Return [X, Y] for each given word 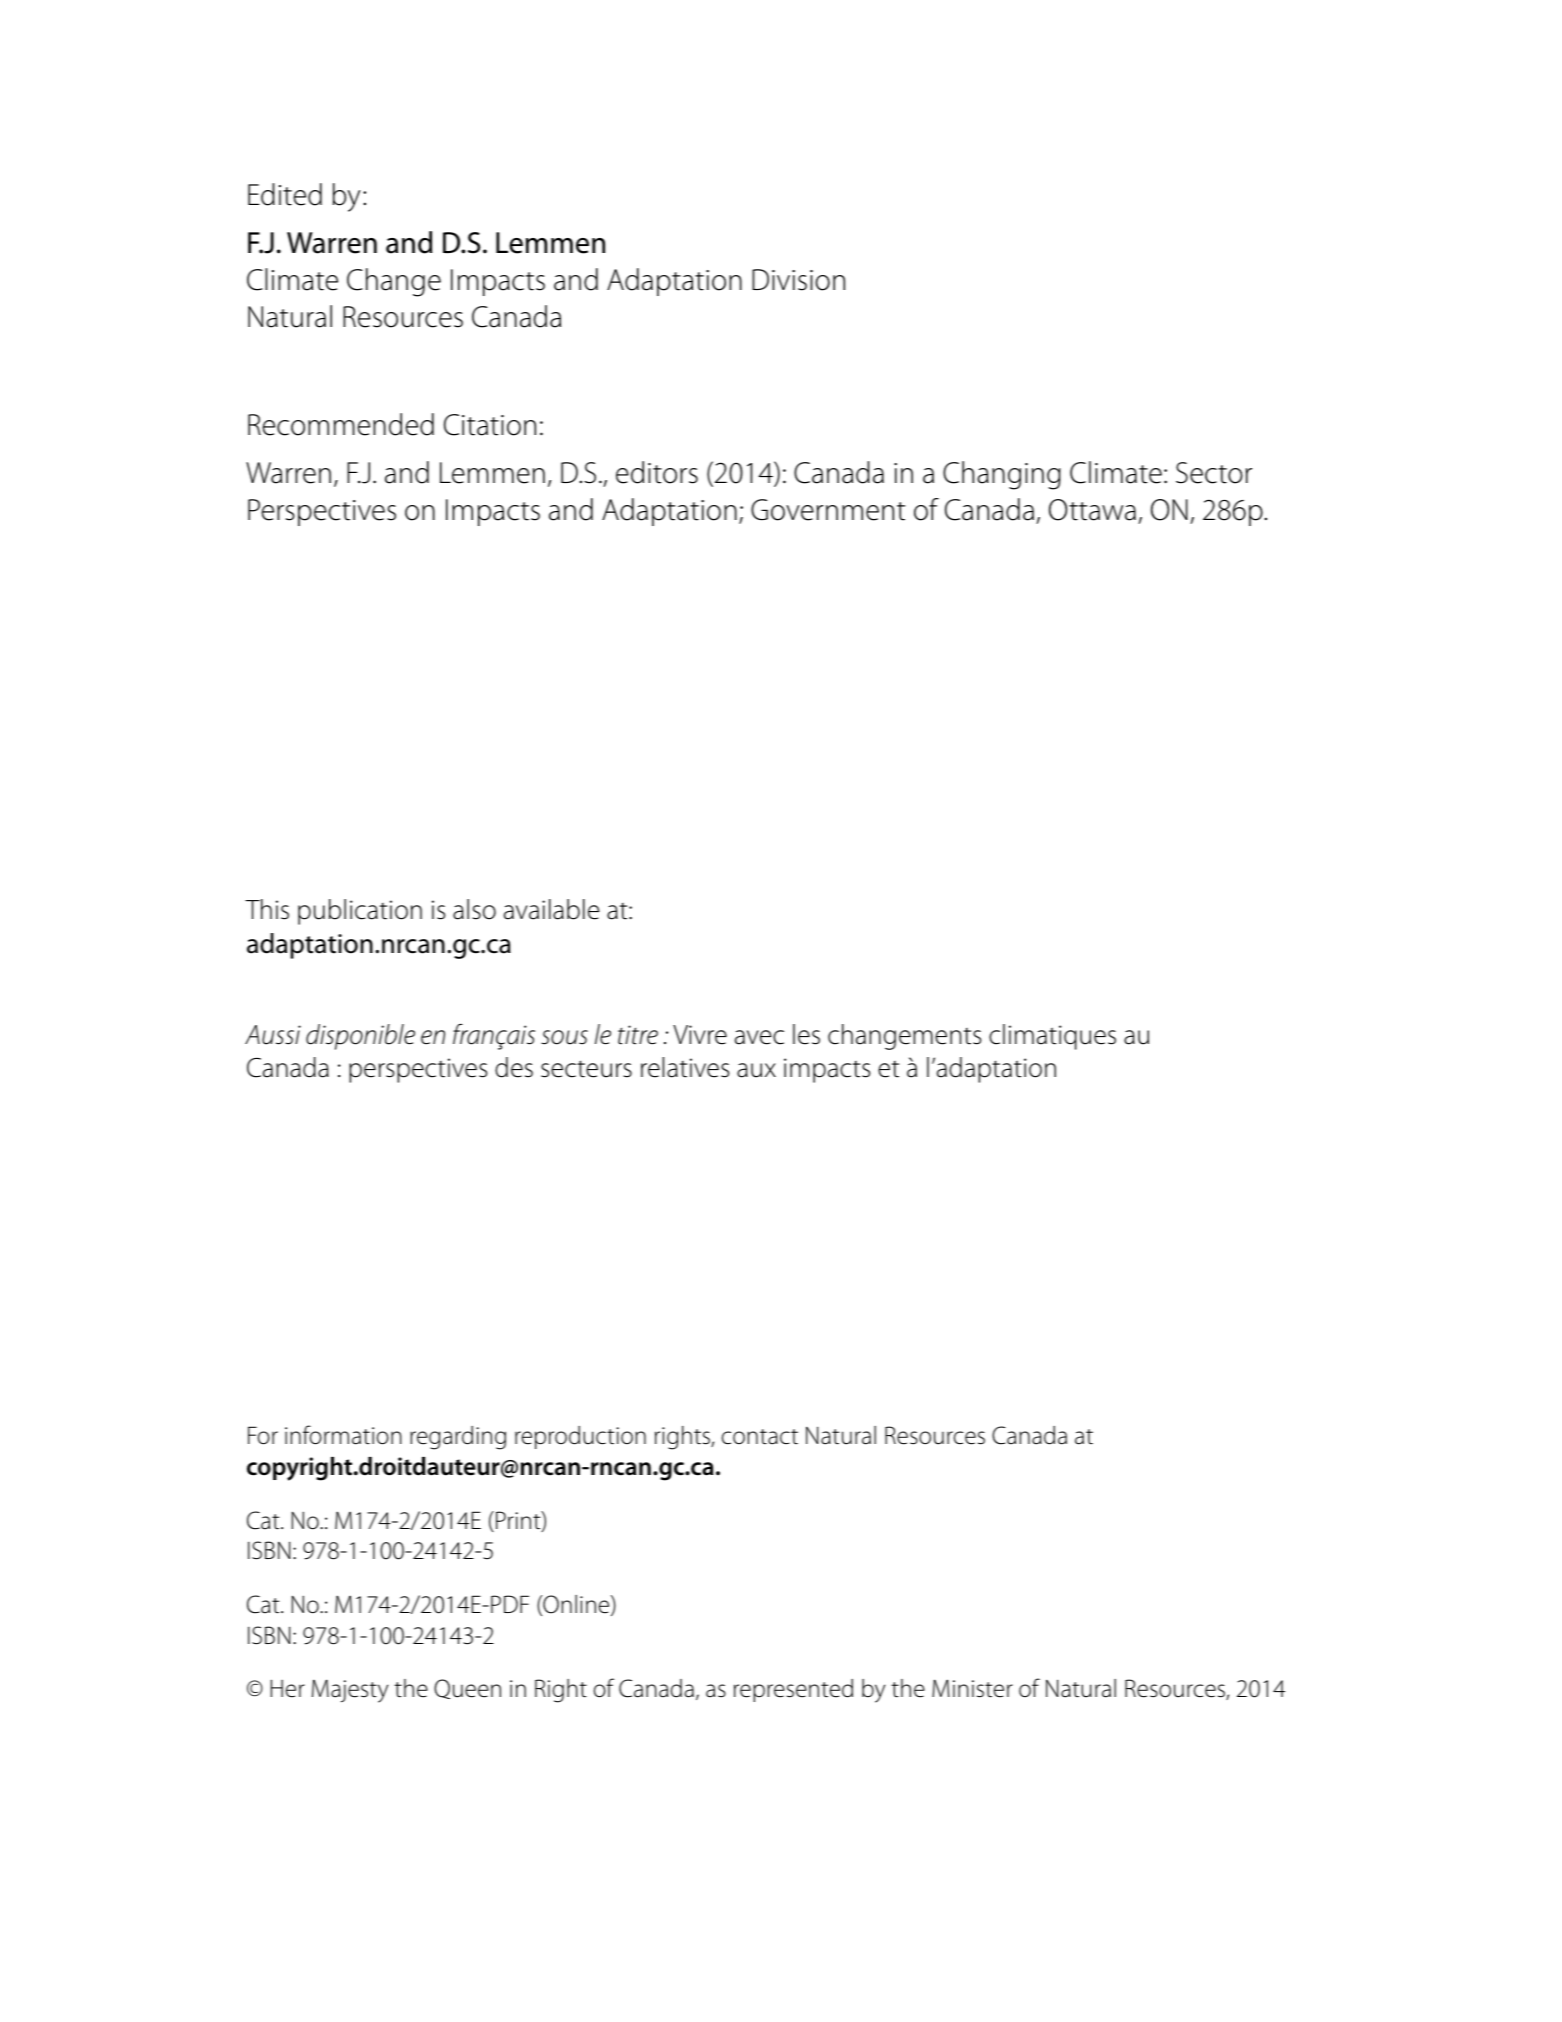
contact [760, 1437]
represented [793, 1690]
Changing [1002, 475]
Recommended [341, 424]
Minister [972, 1688]
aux [756, 1070]
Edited [285, 194]
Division [798, 280]
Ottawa [1092, 510]
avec [759, 1037]
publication [360, 912]
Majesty [350, 1691]
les [806, 1034]
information [343, 1435]
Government [828, 510]
